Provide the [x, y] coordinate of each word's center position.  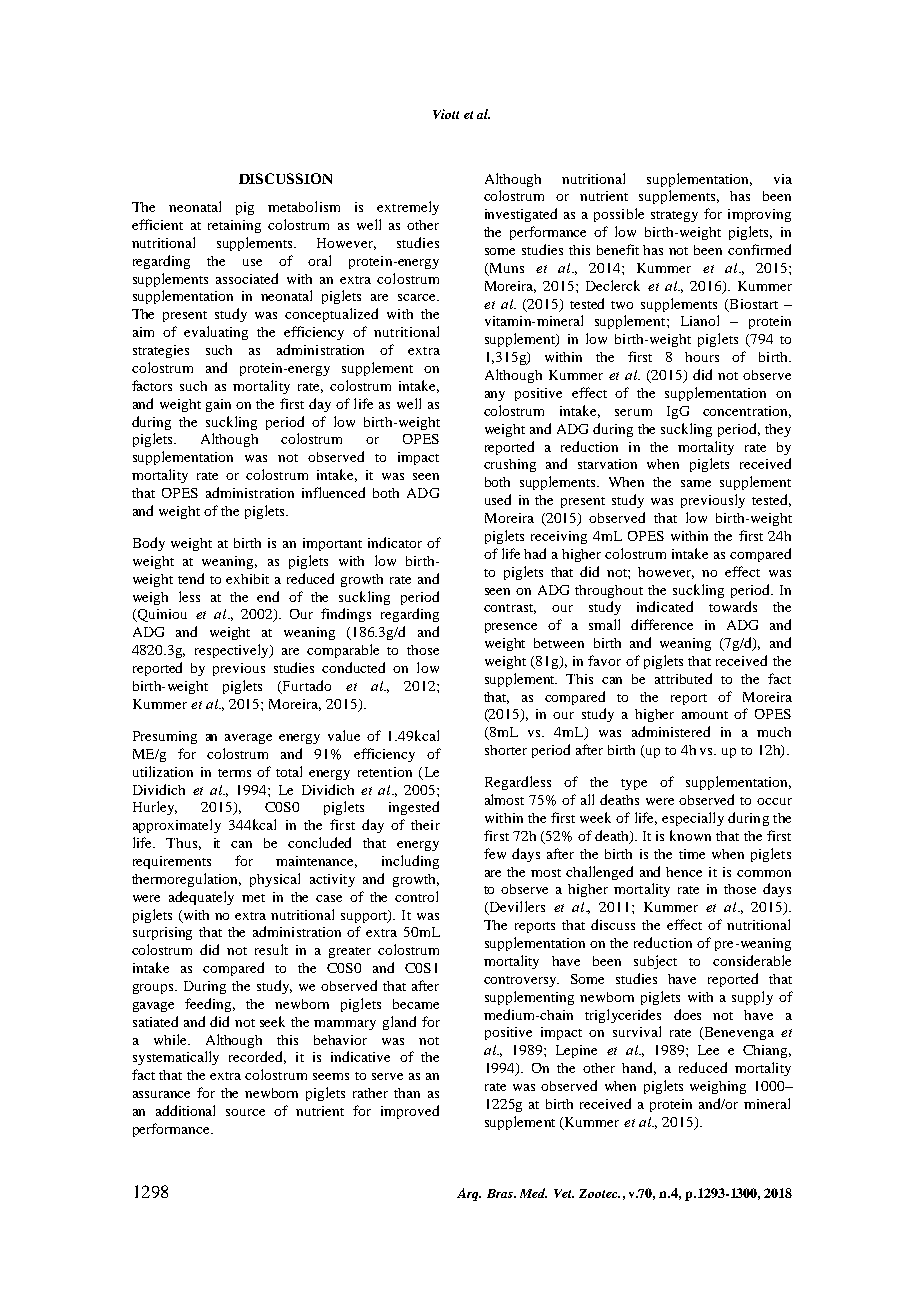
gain [218, 405]
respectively [233, 651]
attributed [683, 678]
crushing [510, 465]
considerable [752, 960]
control [416, 896]
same [696, 483]
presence [511, 628]
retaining [234, 226]
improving [759, 215]
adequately [201, 898]
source [245, 1112]
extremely [408, 208]
